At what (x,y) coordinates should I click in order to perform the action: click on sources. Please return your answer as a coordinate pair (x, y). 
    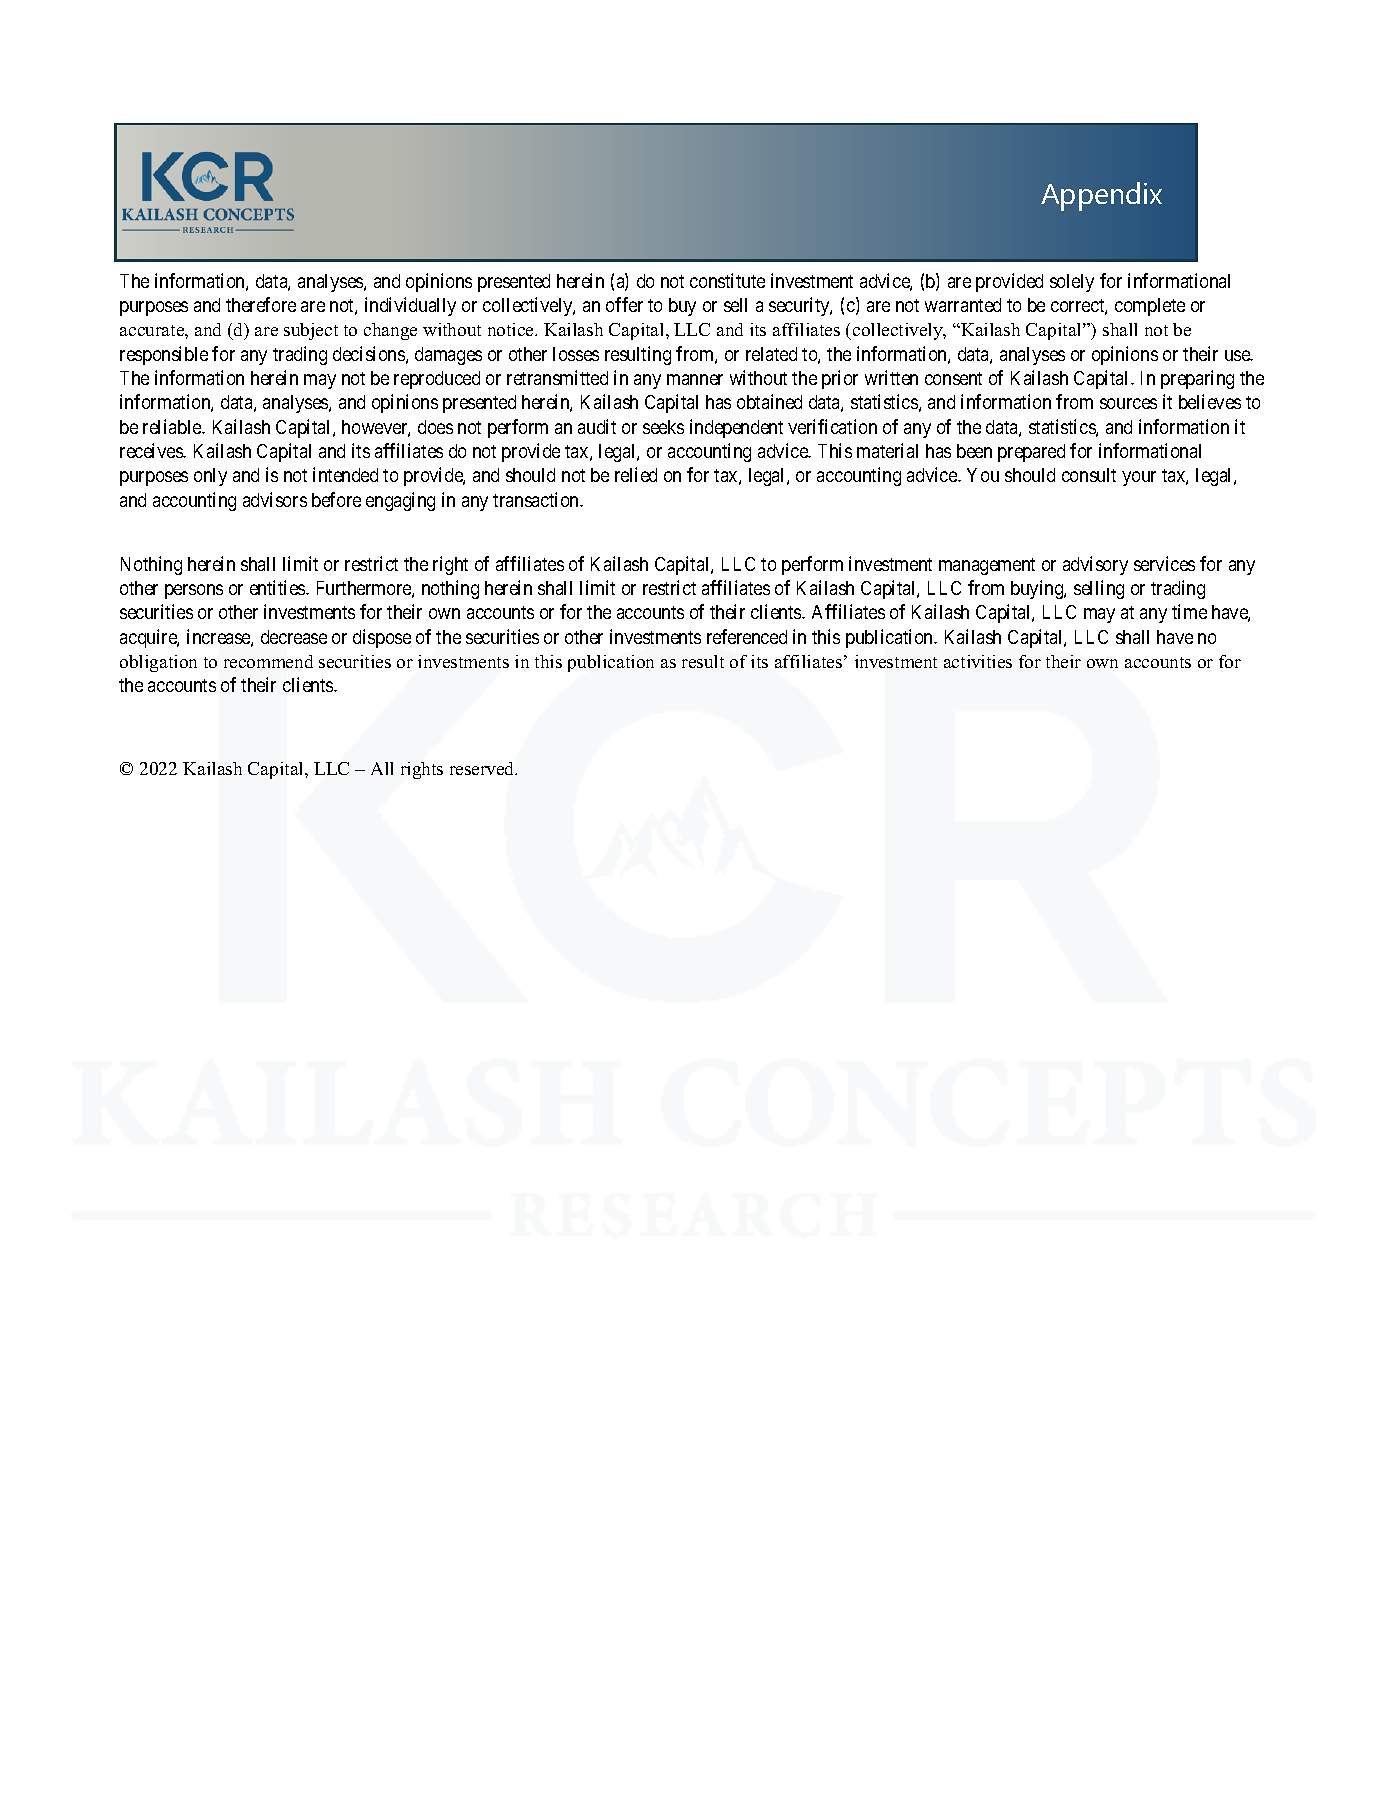
    Looking at the image, I should click on (1128, 403).
